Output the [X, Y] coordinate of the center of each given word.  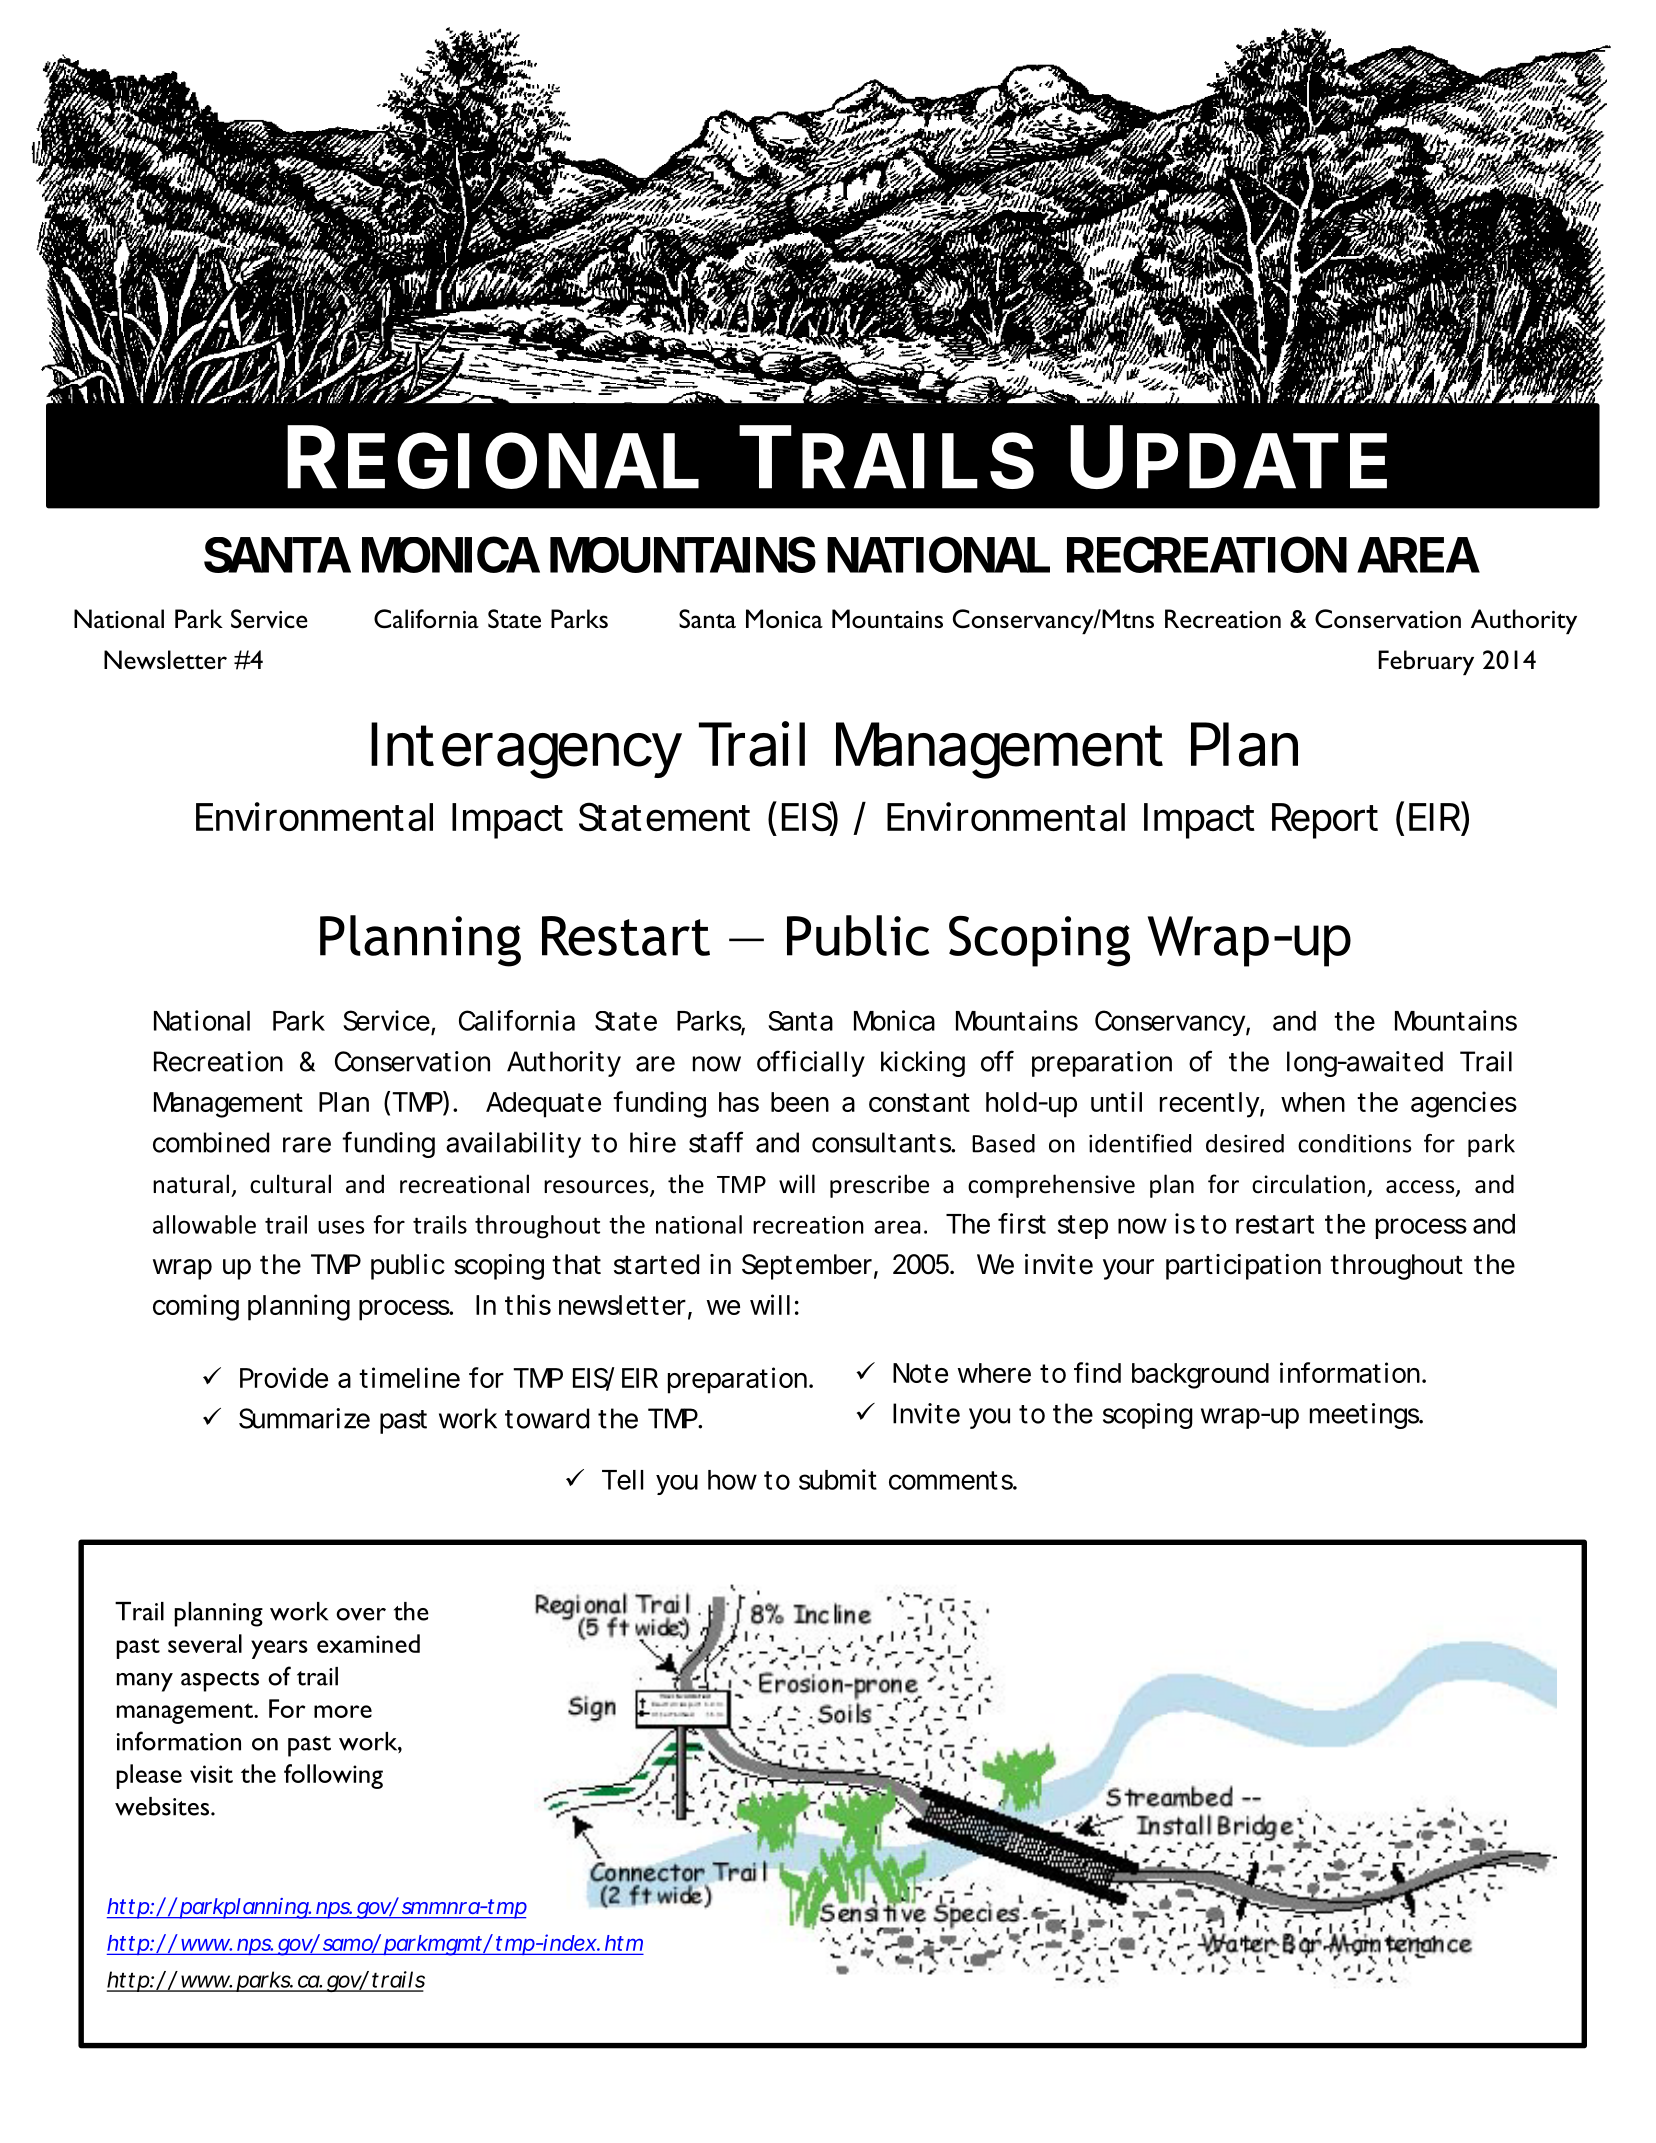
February [1426, 662]
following [333, 1776]
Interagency [526, 750]
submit [838, 1479]
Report [1325, 821]
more [343, 1711]
